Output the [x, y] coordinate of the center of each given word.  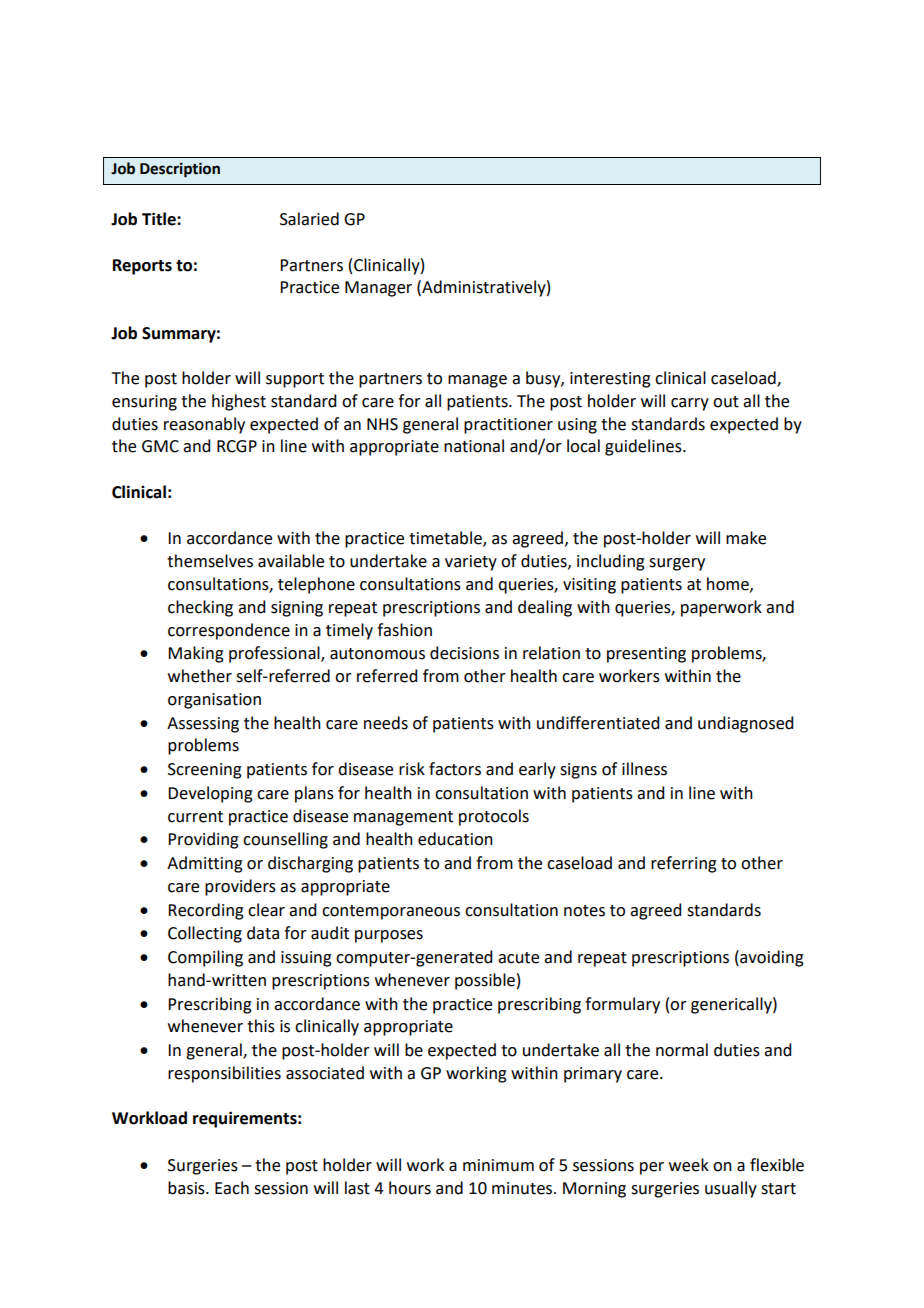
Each [232, 1188]
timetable [446, 539]
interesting [610, 380]
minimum [498, 1165]
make [746, 538]
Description [180, 170]
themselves [210, 561]
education [455, 839]
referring [684, 864]
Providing [203, 840]
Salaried [309, 219]
